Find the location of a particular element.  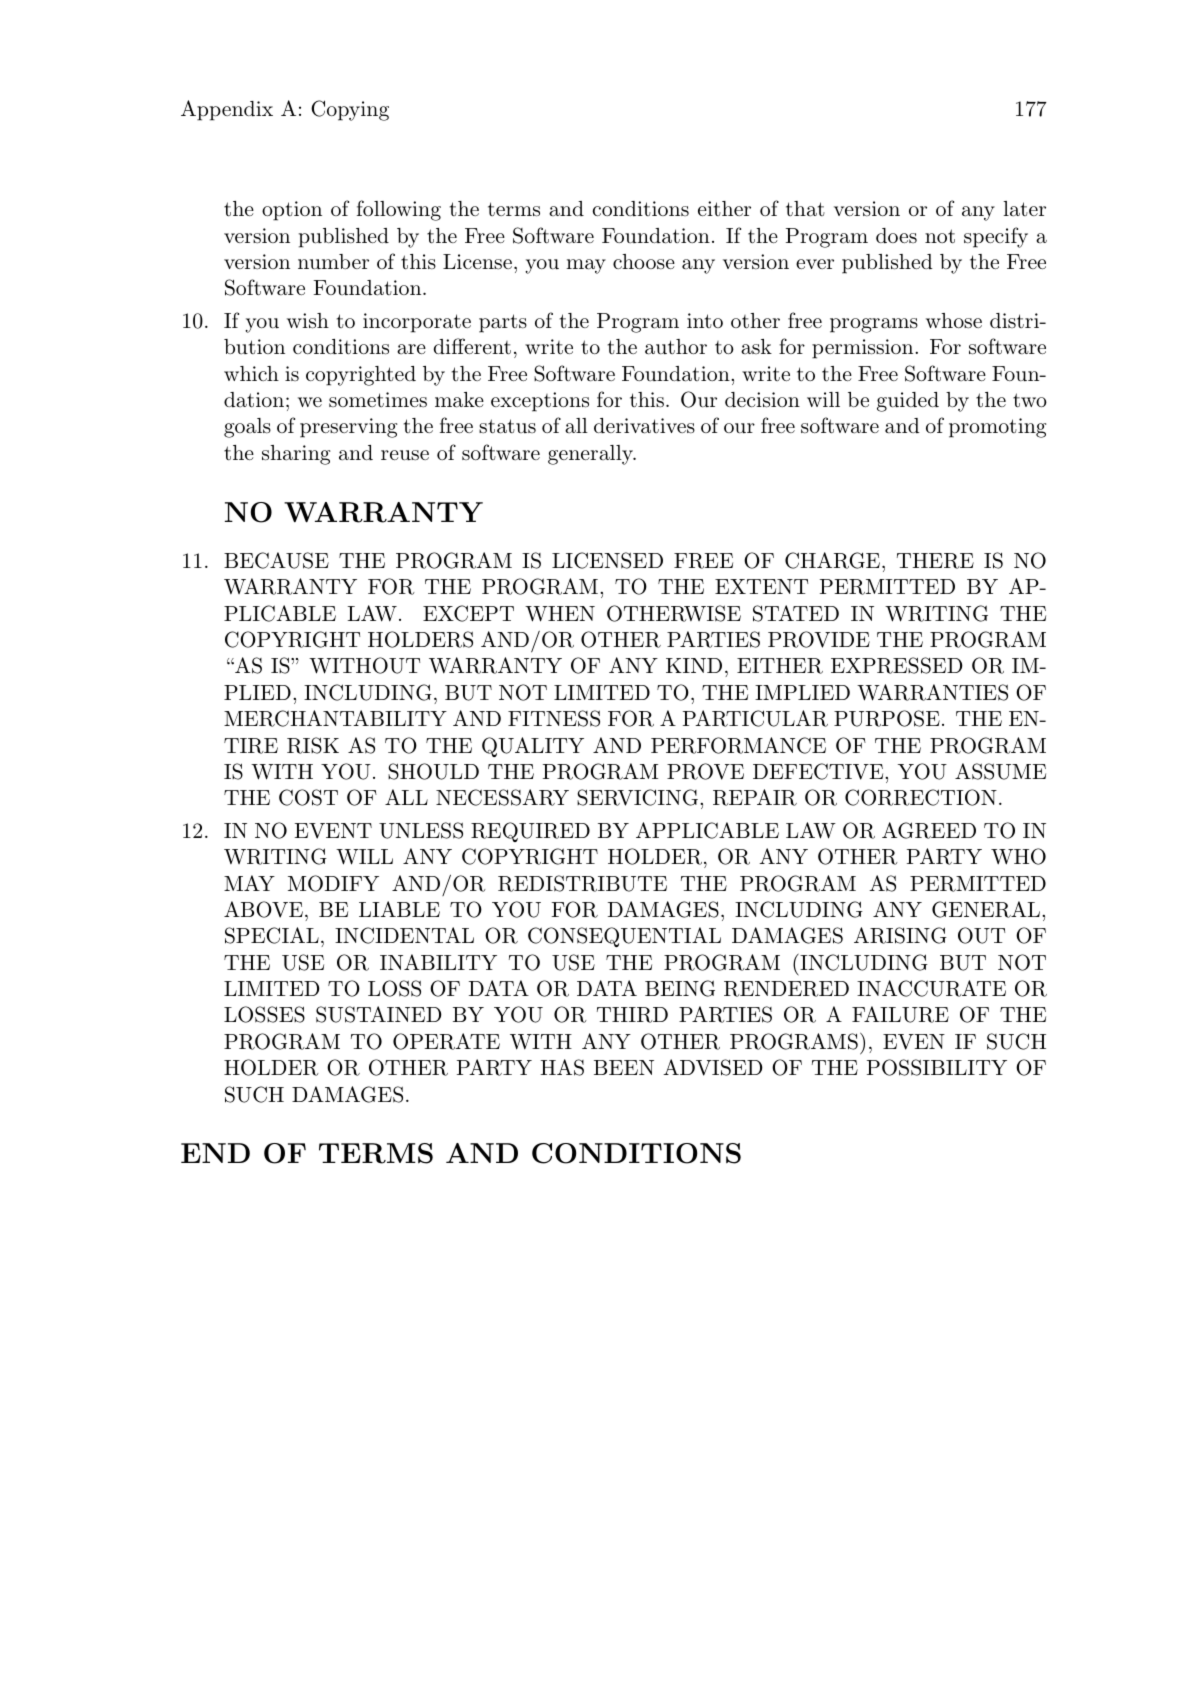

THERE is located at coordinates (935, 561).
